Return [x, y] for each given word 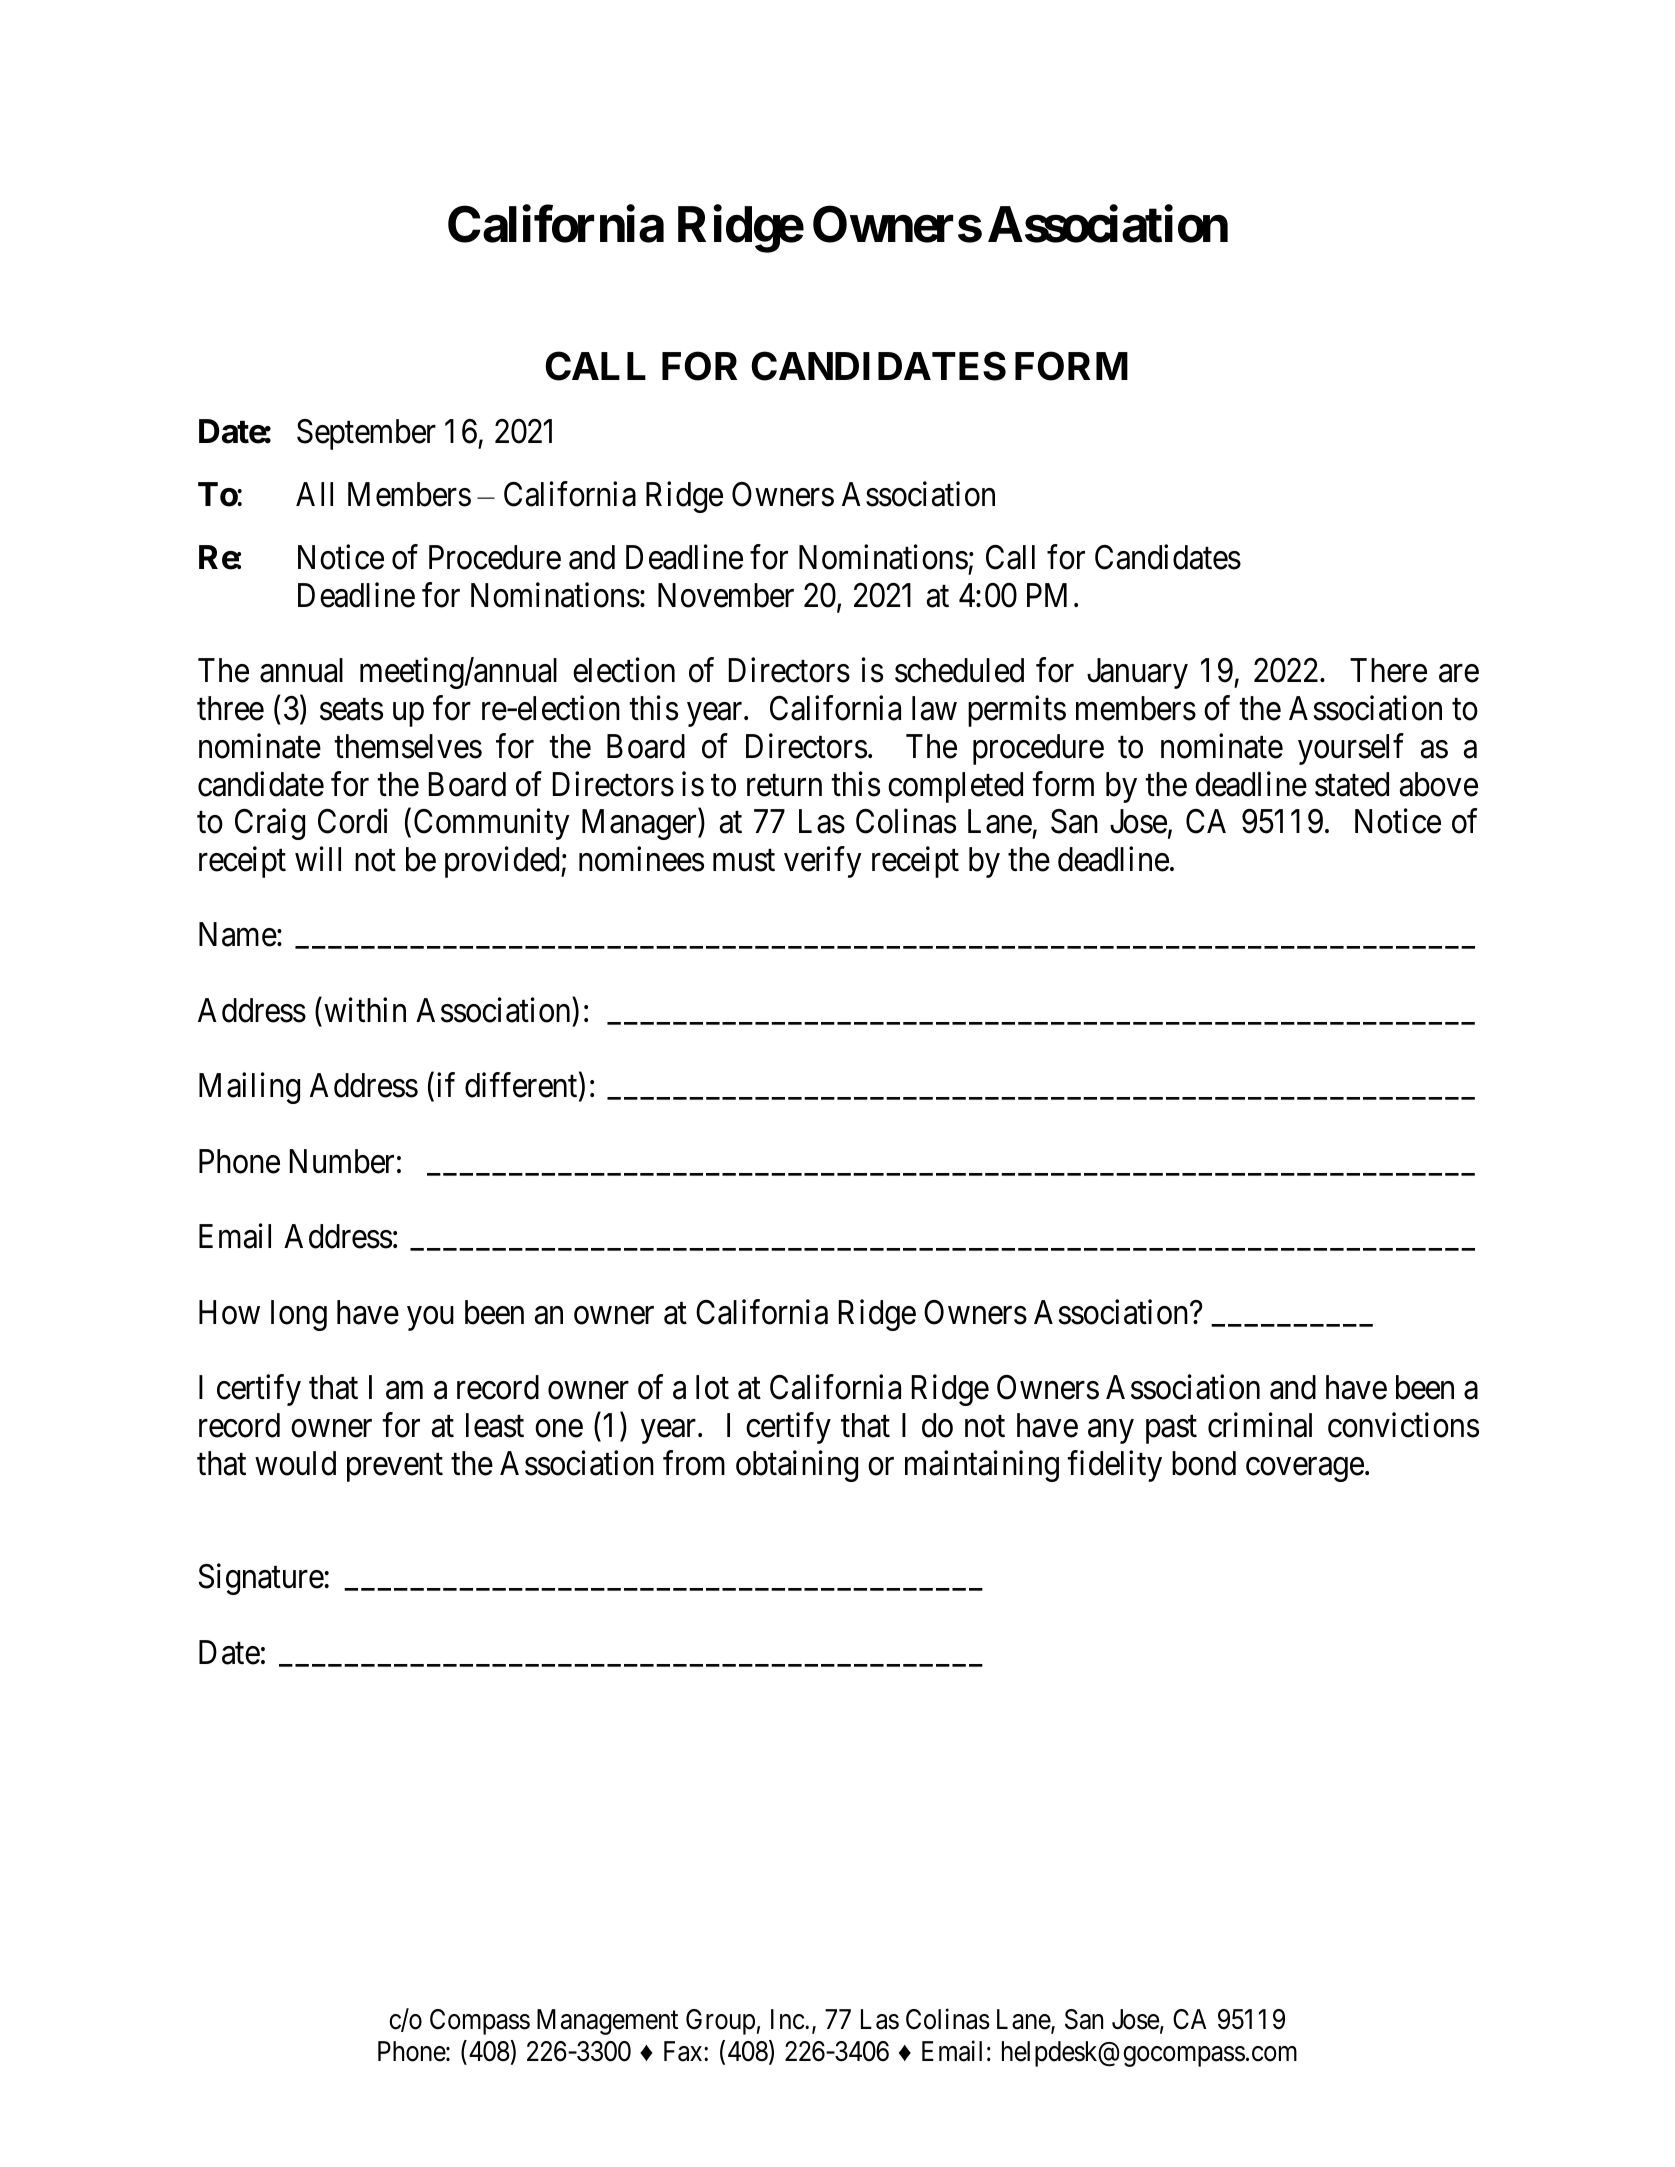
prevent [395, 1468]
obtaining [797, 1466]
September [366, 434]
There [1388, 670]
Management [607, 2022]
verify [823, 862]
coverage [1305, 1470]
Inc [788, 2019]
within [365, 1009]
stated [1352, 784]
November [726, 595]
